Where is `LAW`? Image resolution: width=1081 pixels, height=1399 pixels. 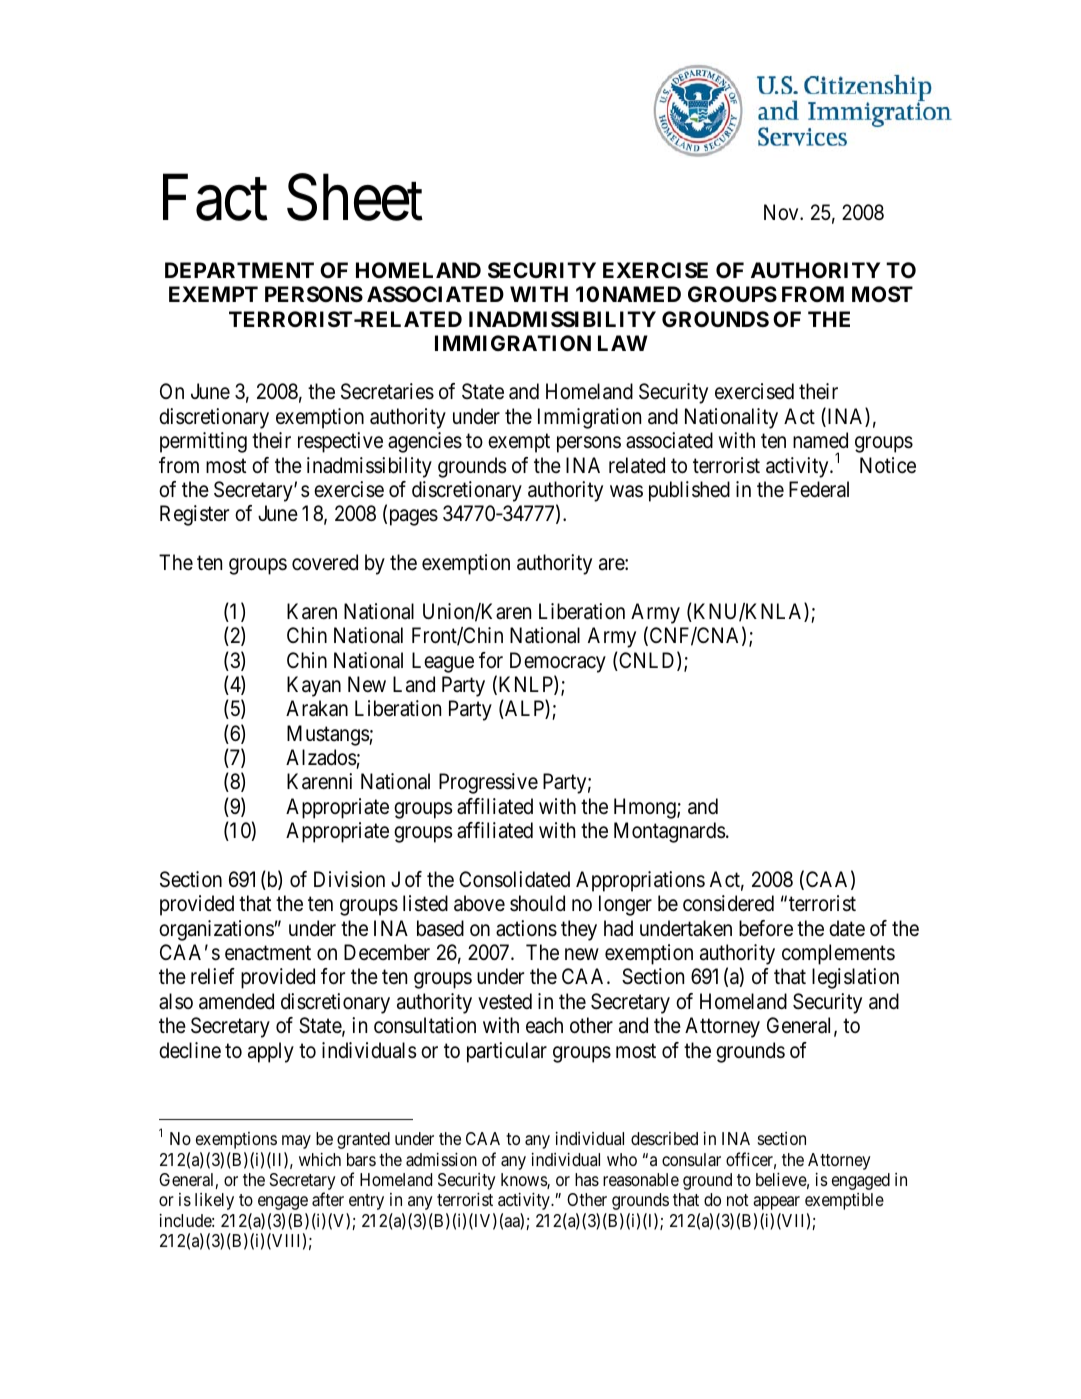
LAW is located at coordinates (623, 343).
